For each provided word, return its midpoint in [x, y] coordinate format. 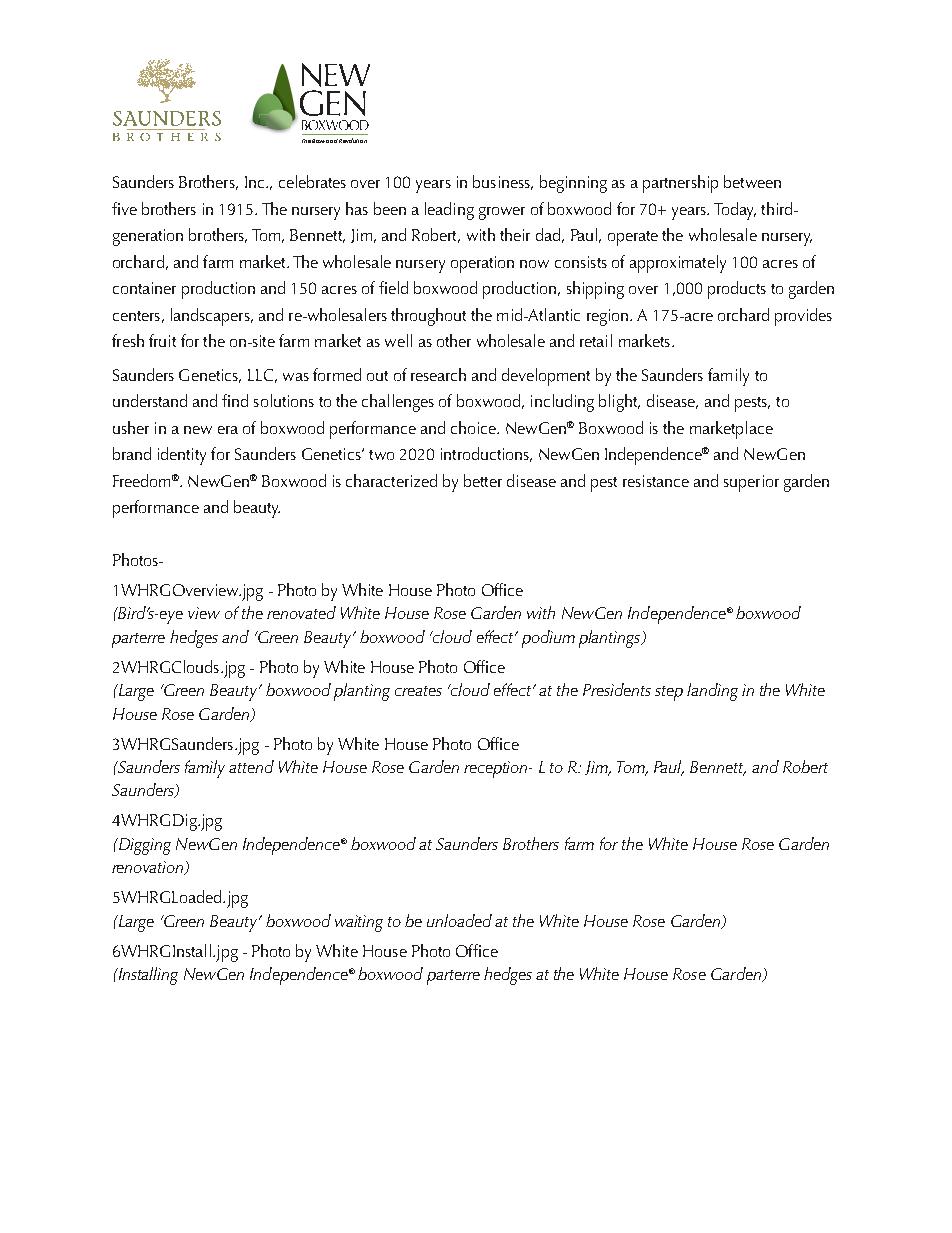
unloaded [459, 920]
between [752, 181]
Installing [147, 976]
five [124, 208]
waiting [359, 923]
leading [449, 211]
